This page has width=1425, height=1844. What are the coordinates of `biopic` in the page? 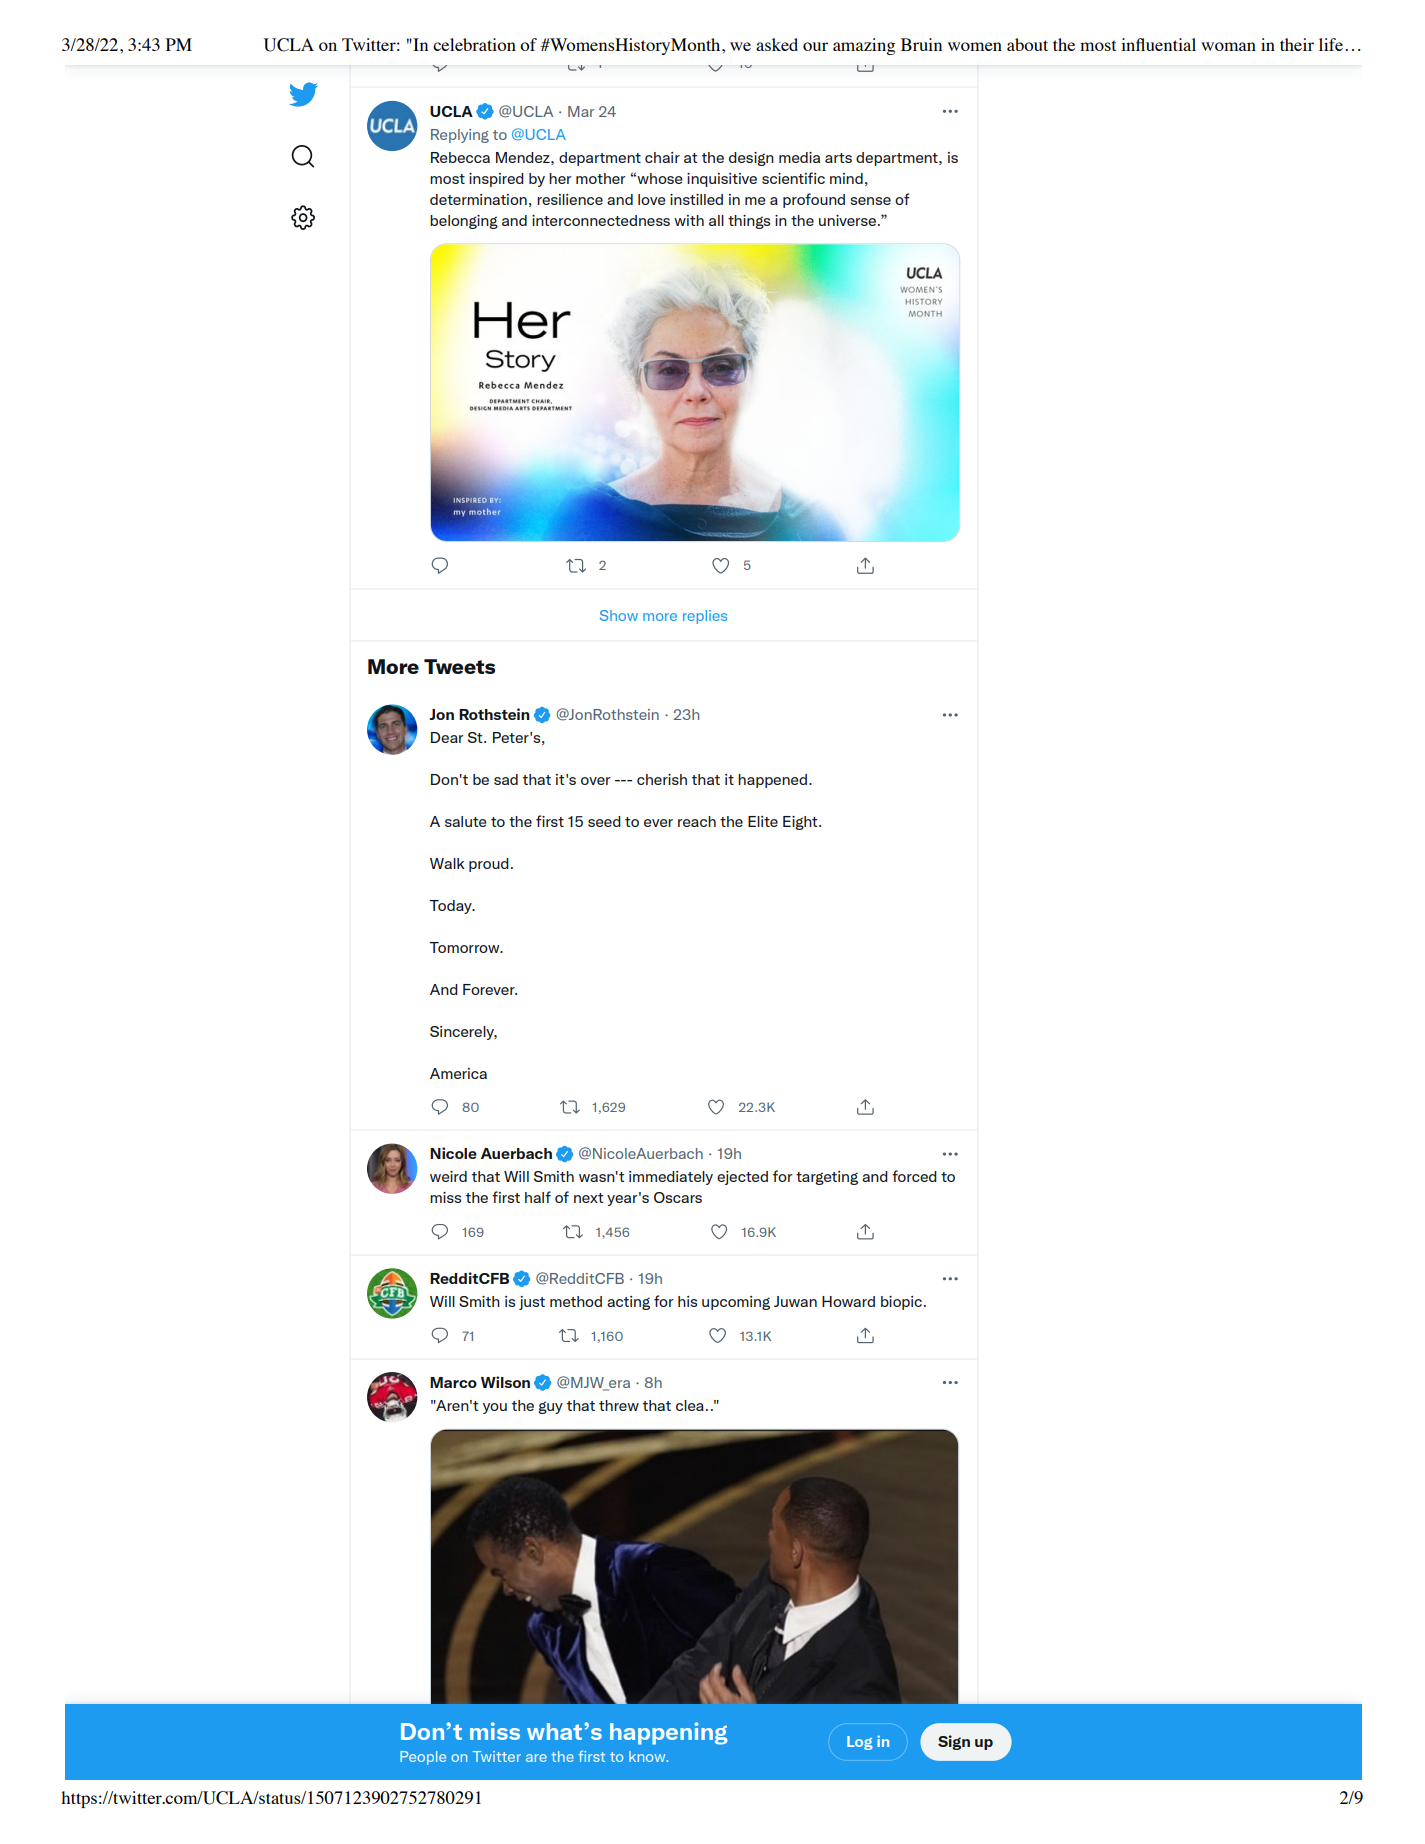 It's located at (901, 1303).
